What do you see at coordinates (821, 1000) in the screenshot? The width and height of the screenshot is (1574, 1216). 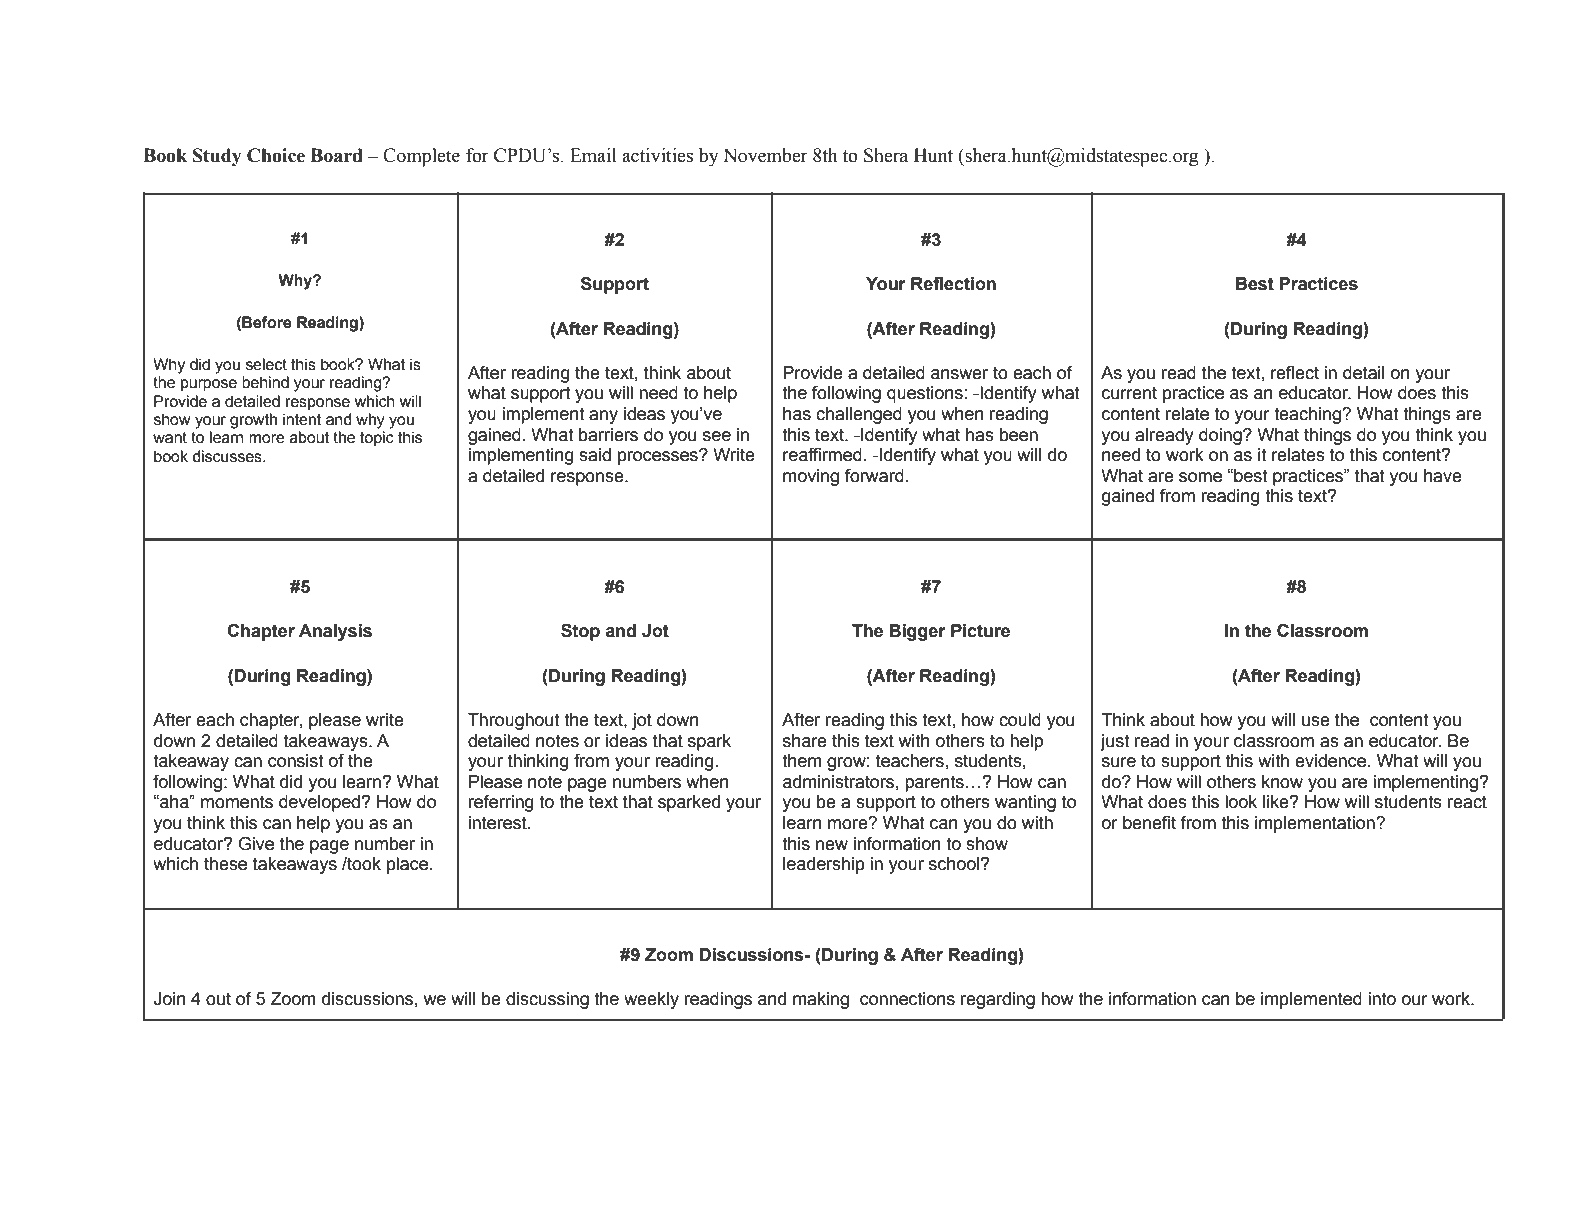 I see `making` at bounding box center [821, 1000].
